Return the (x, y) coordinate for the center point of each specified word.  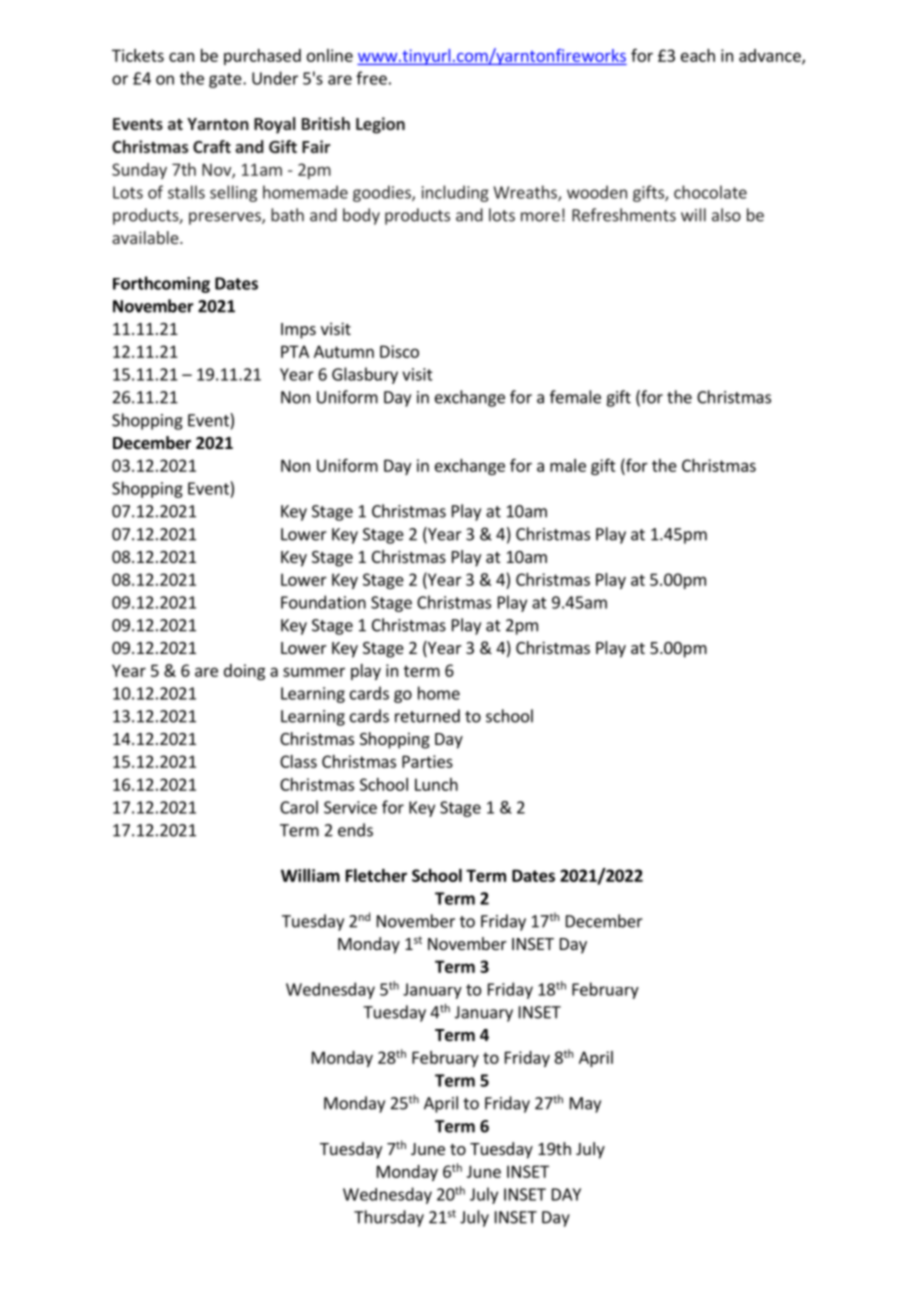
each (698, 55)
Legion (380, 125)
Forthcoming (161, 284)
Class (298, 761)
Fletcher (376, 875)
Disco (399, 351)
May (585, 1105)
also (726, 215)
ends (355, 830)
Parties (427, 761)
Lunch (436, 784)
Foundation (323, 602)
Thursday (389, 1218)
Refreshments (624, 215)
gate (226, 80)
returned (427, 716)
